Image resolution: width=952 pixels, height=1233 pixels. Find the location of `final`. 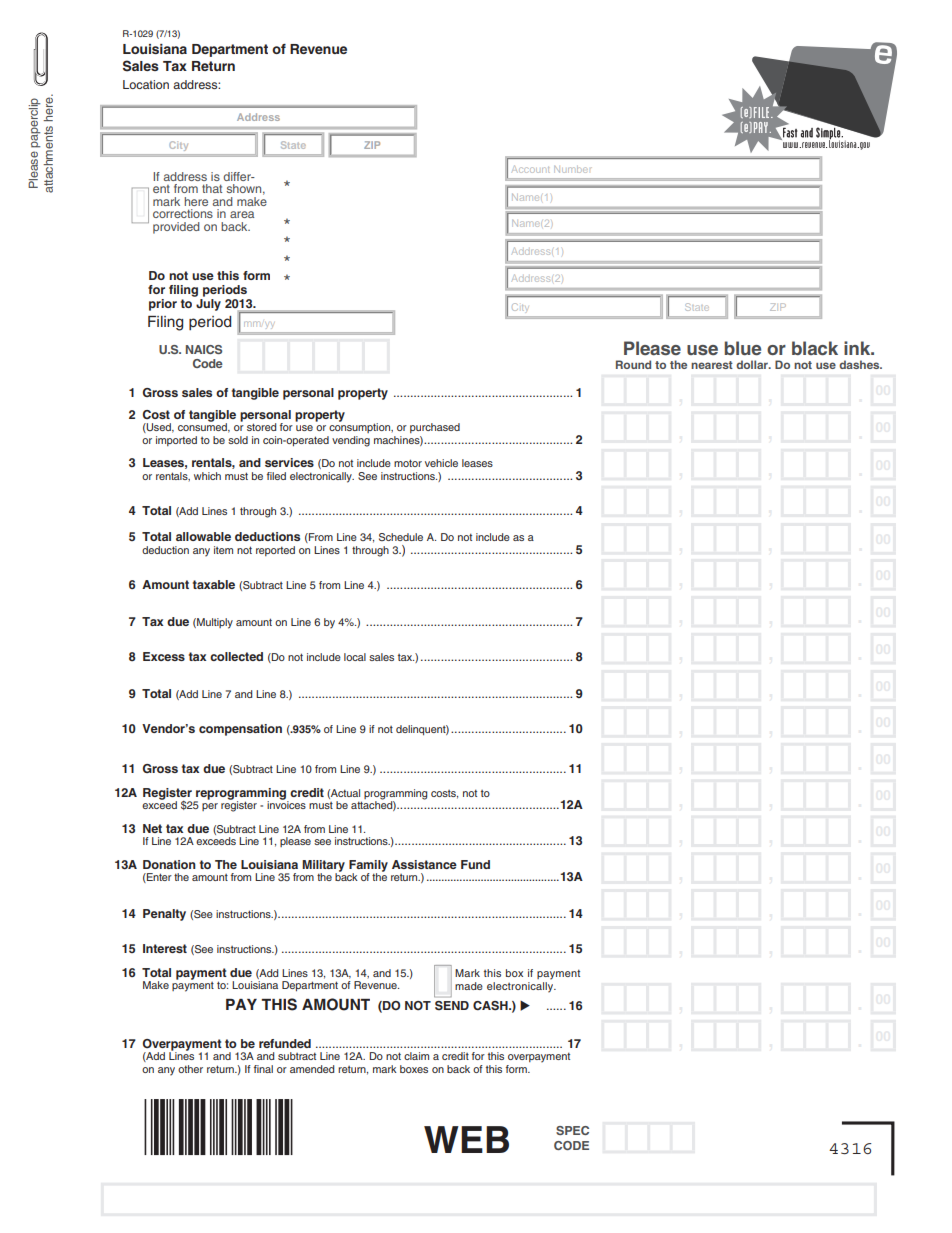

final is located at coordinates (263, 1069).
